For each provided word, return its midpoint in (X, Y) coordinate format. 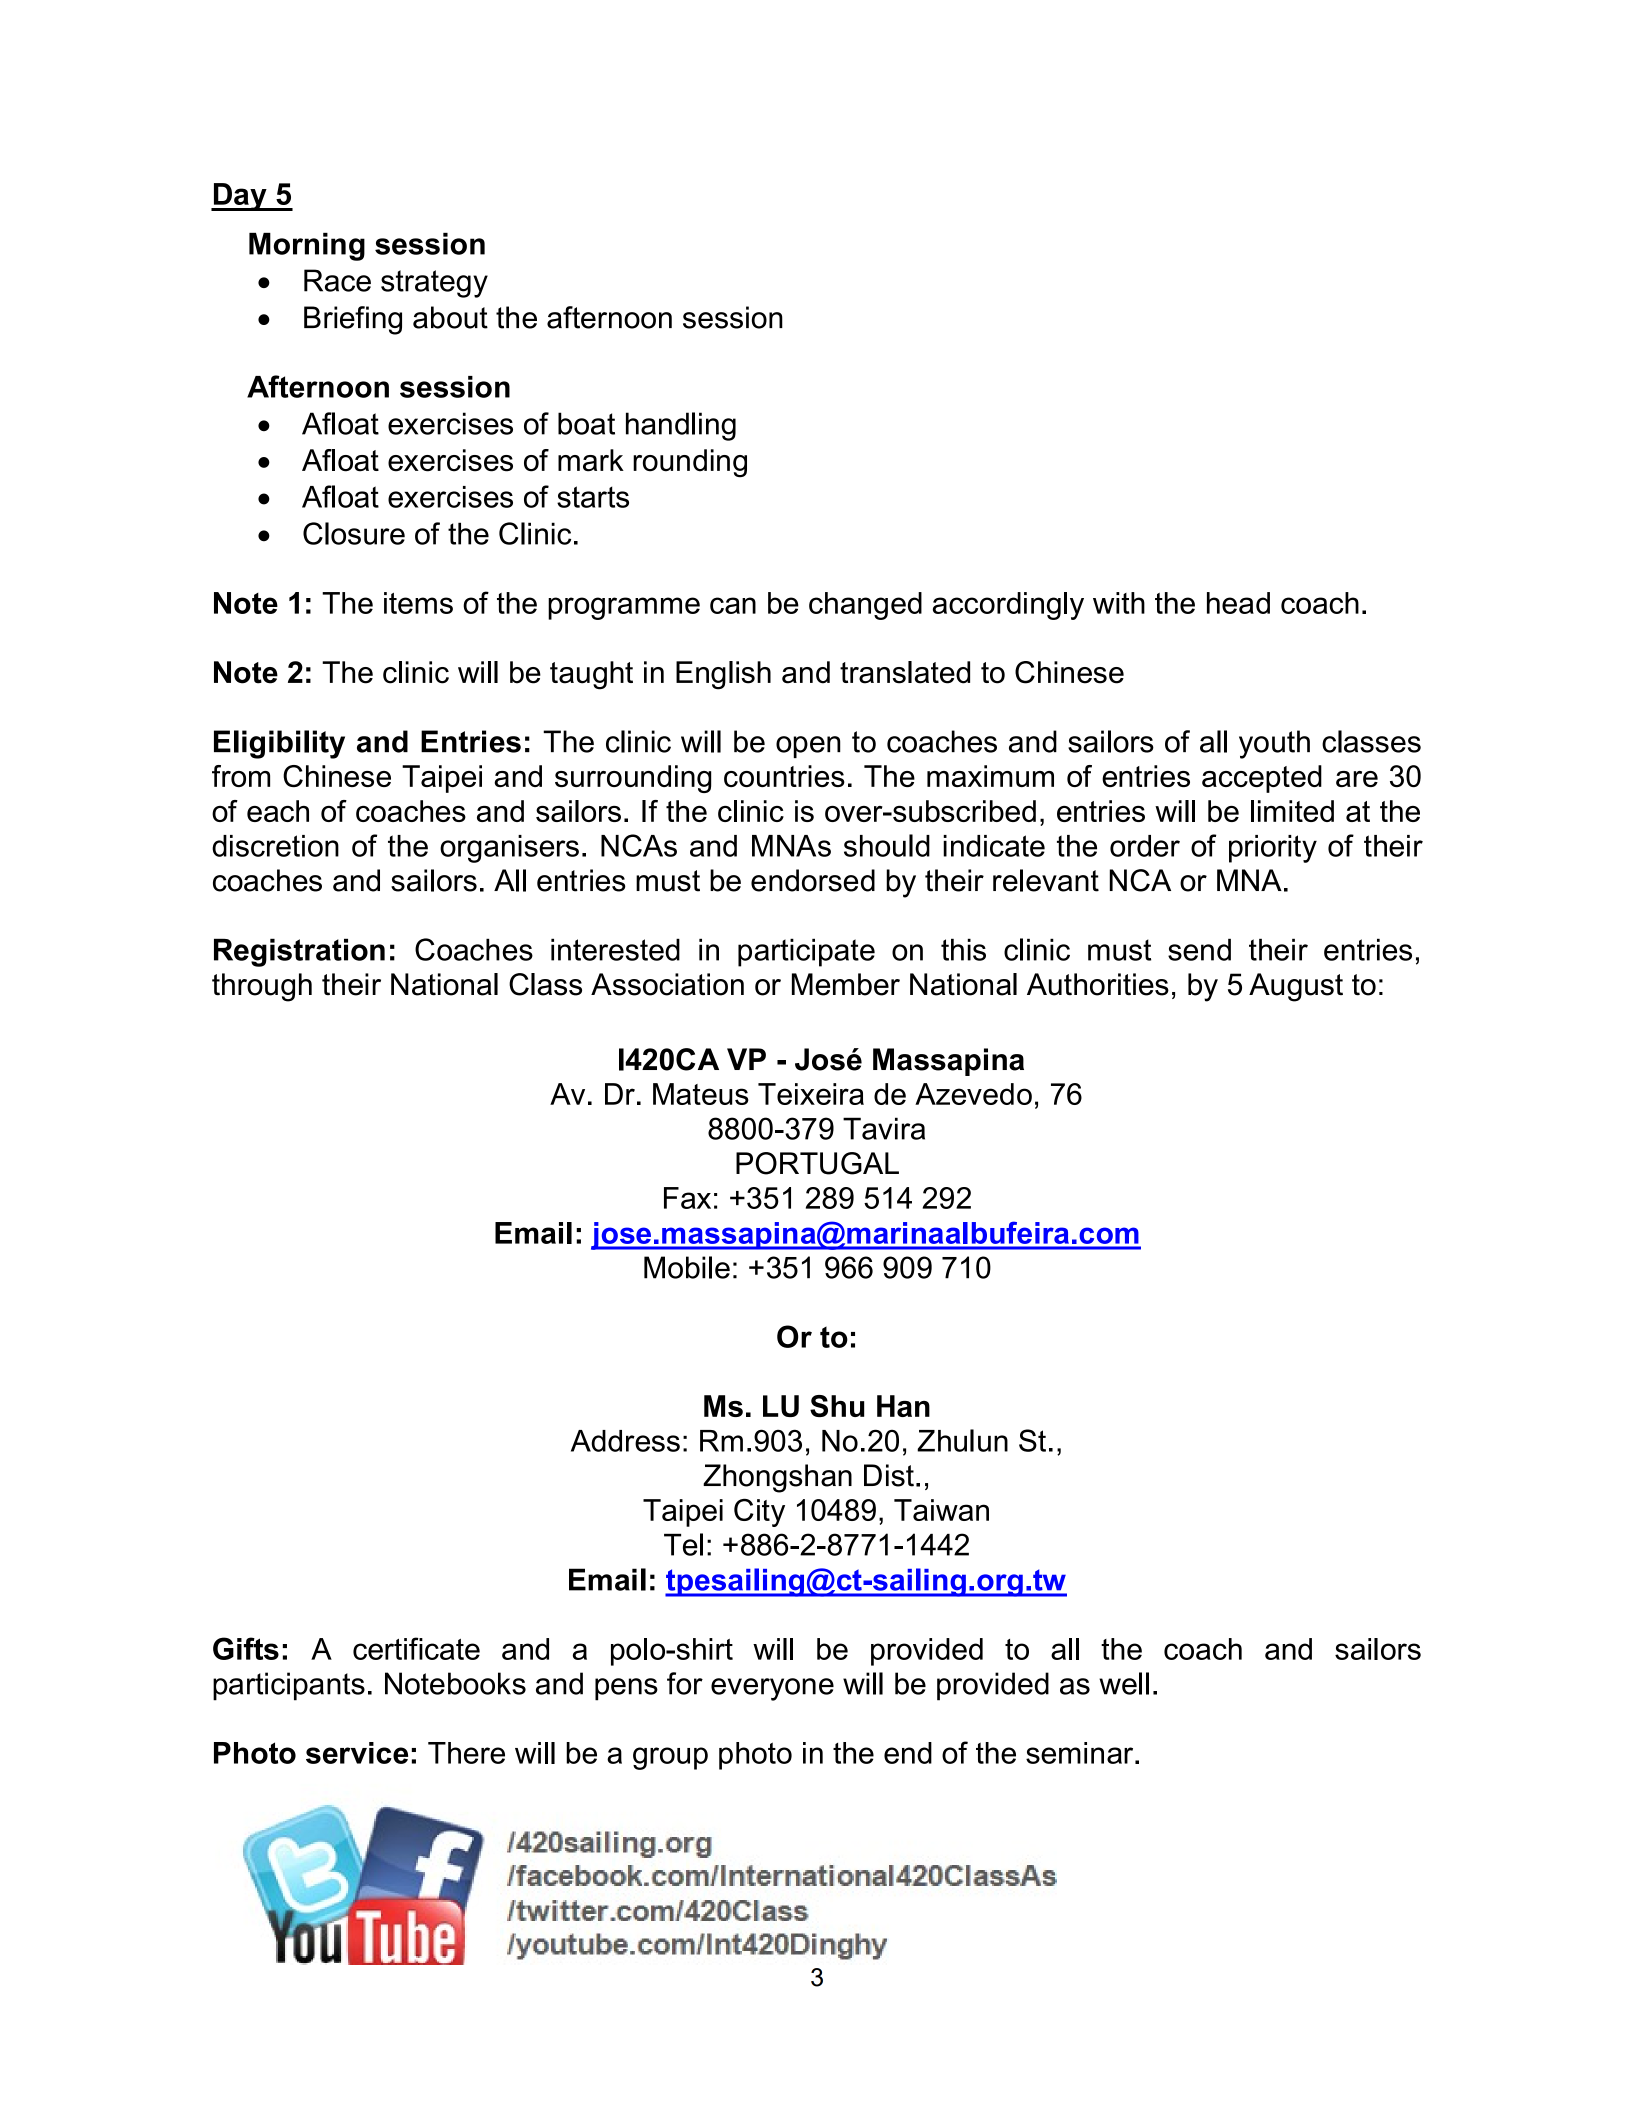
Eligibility (279, 744)
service (357, 1753)
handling (681, 426)
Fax (687, 1198)
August (1296, 987)
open (808, 747)
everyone (772, 1689)
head (1238, 603)
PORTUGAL (817, 1163)
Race (337, 280)
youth (1274, 744)
